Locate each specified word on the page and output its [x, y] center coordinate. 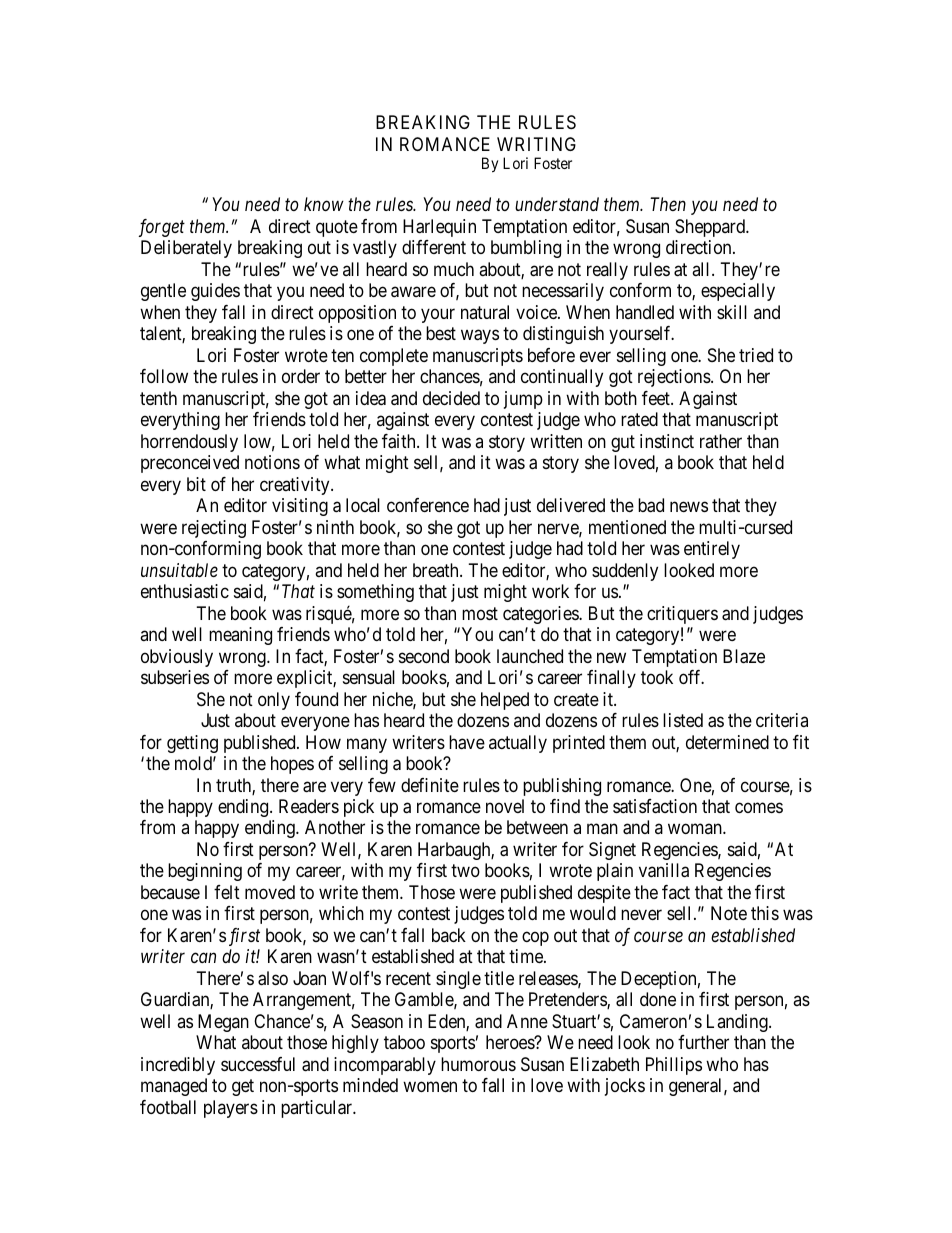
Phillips [674, 1066]
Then [668, 204]
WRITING [536, 144]
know [324, 204]
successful [258, 1064]
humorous [478, 1064]
